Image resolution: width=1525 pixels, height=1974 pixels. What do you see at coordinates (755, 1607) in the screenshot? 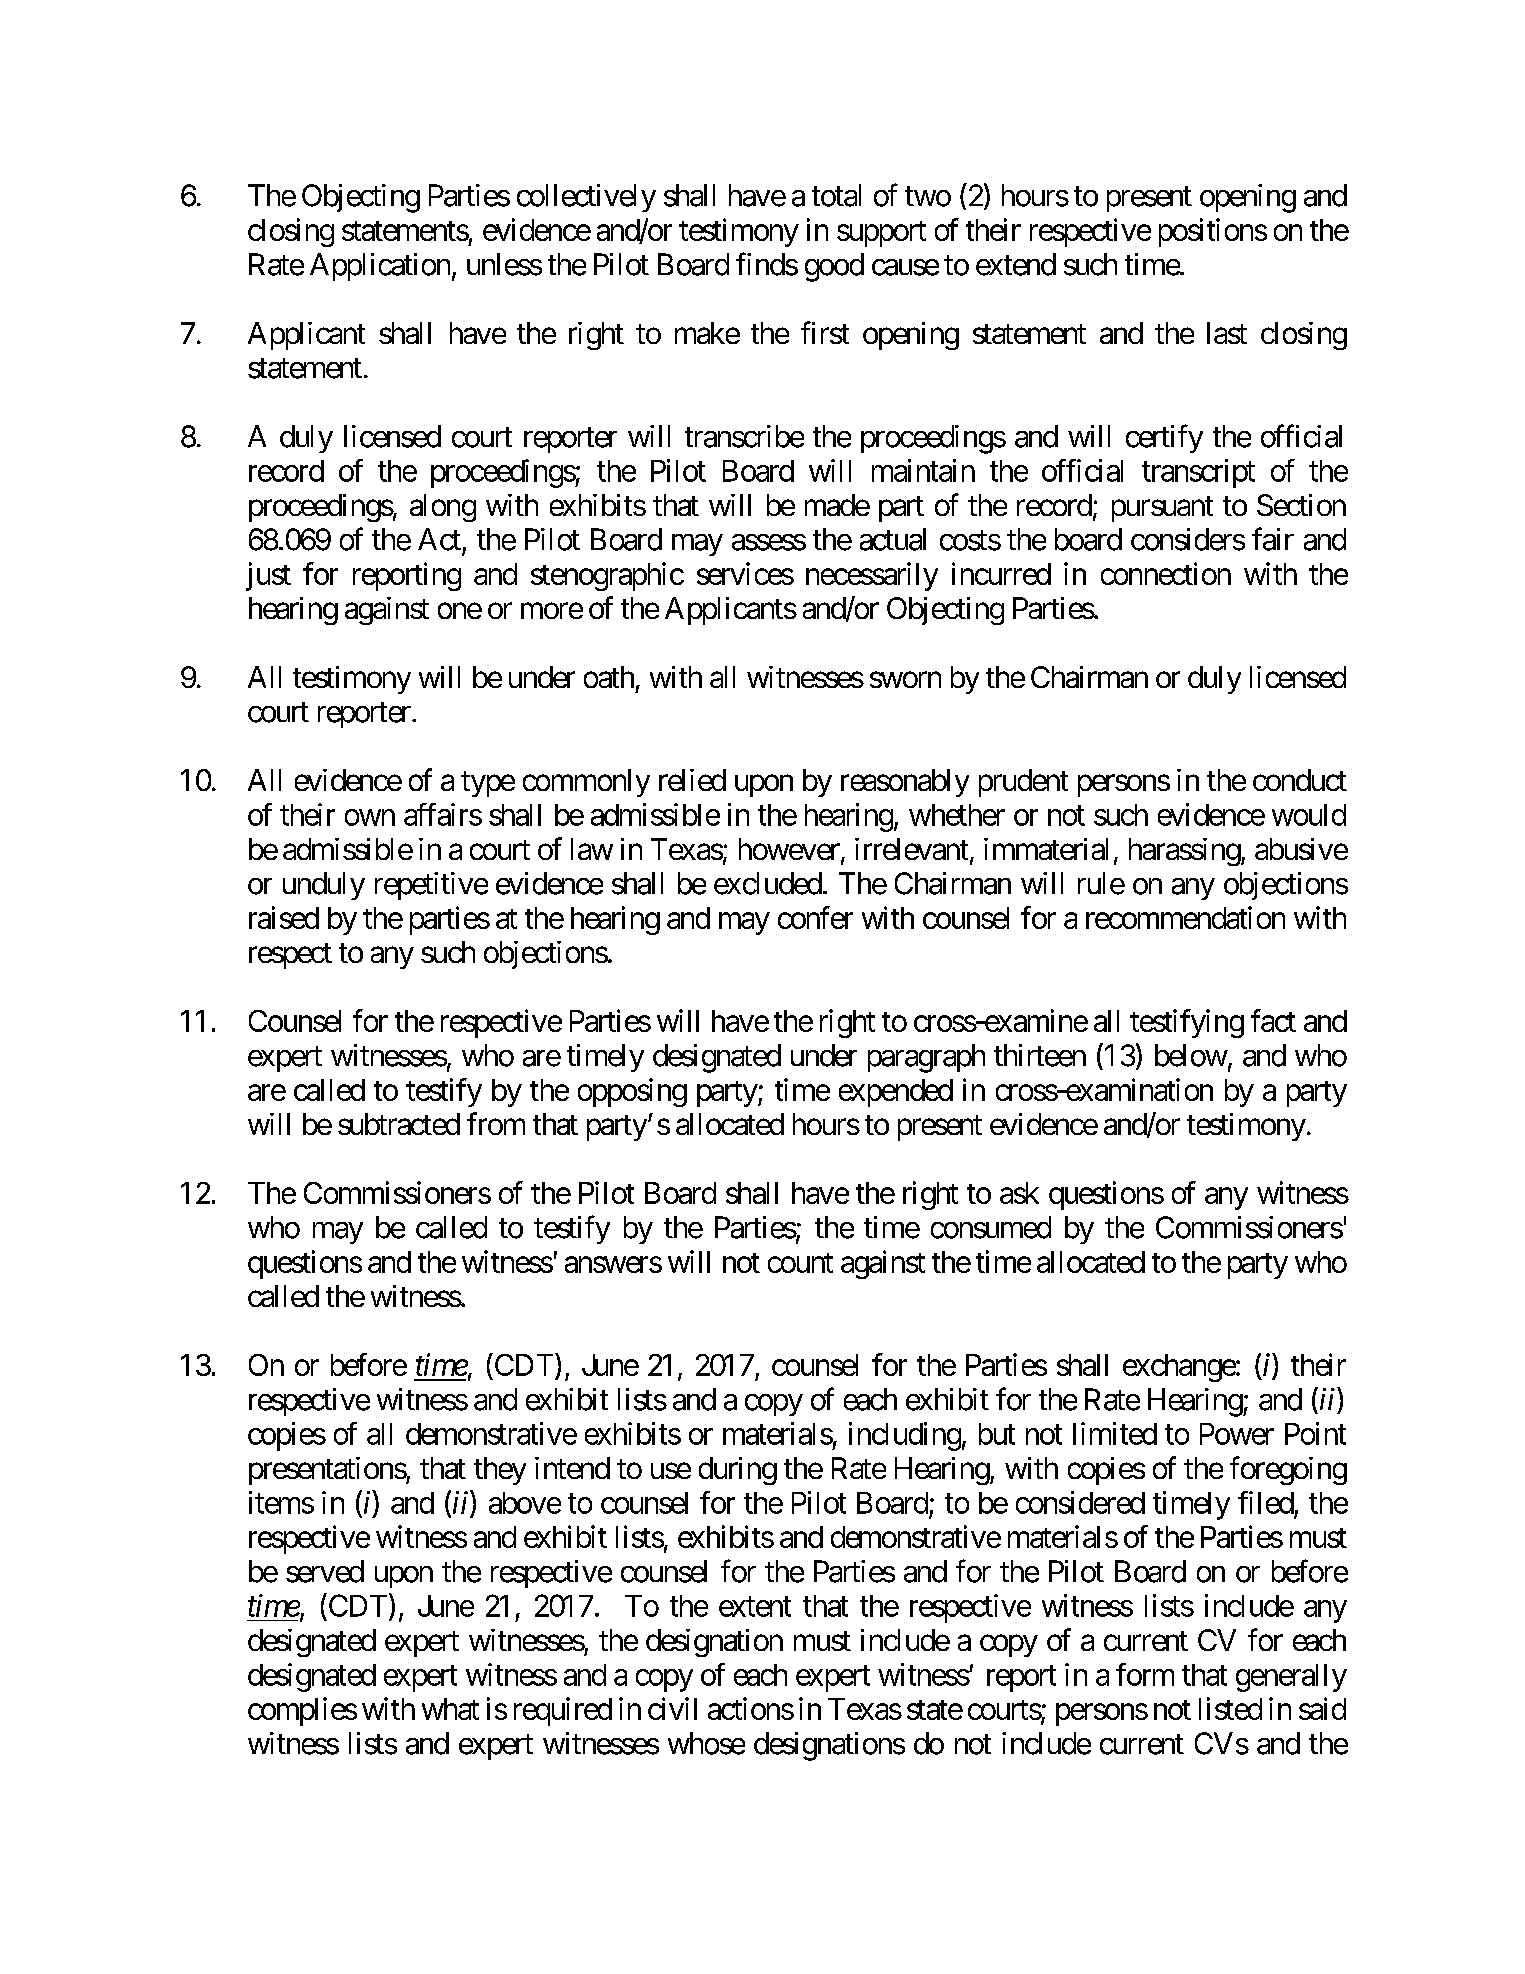
I see `extent` at bounding box center [755, 1607].
